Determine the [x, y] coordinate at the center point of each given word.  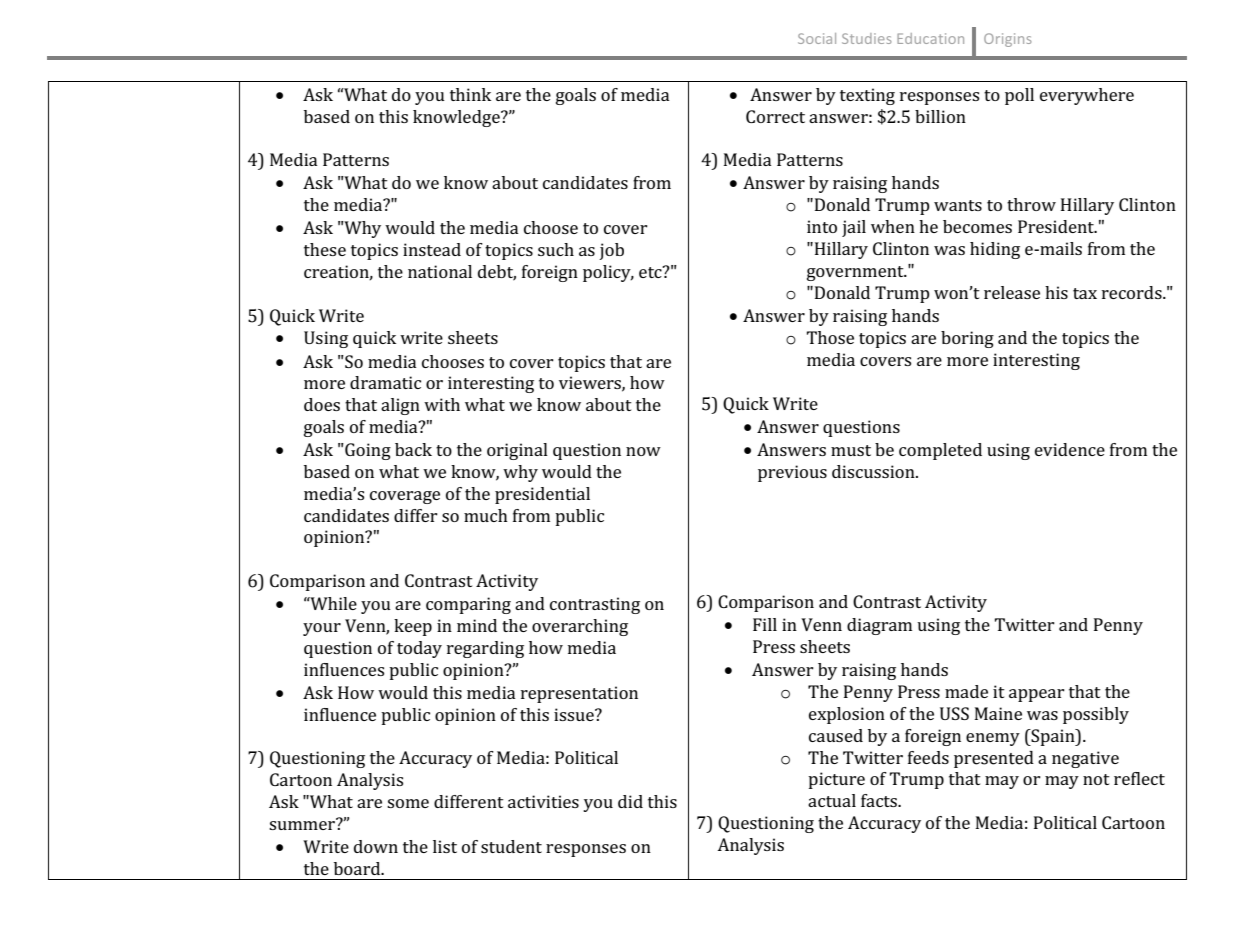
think [470, 94]
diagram [879, 626]
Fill [765, 624]
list [445, 846]
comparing [468, 605]
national [440, 271]
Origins [1008, 40]
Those [830, 337]
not [1096, 779]
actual [832, 800]
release [1012, 292]
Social [817, 38]
